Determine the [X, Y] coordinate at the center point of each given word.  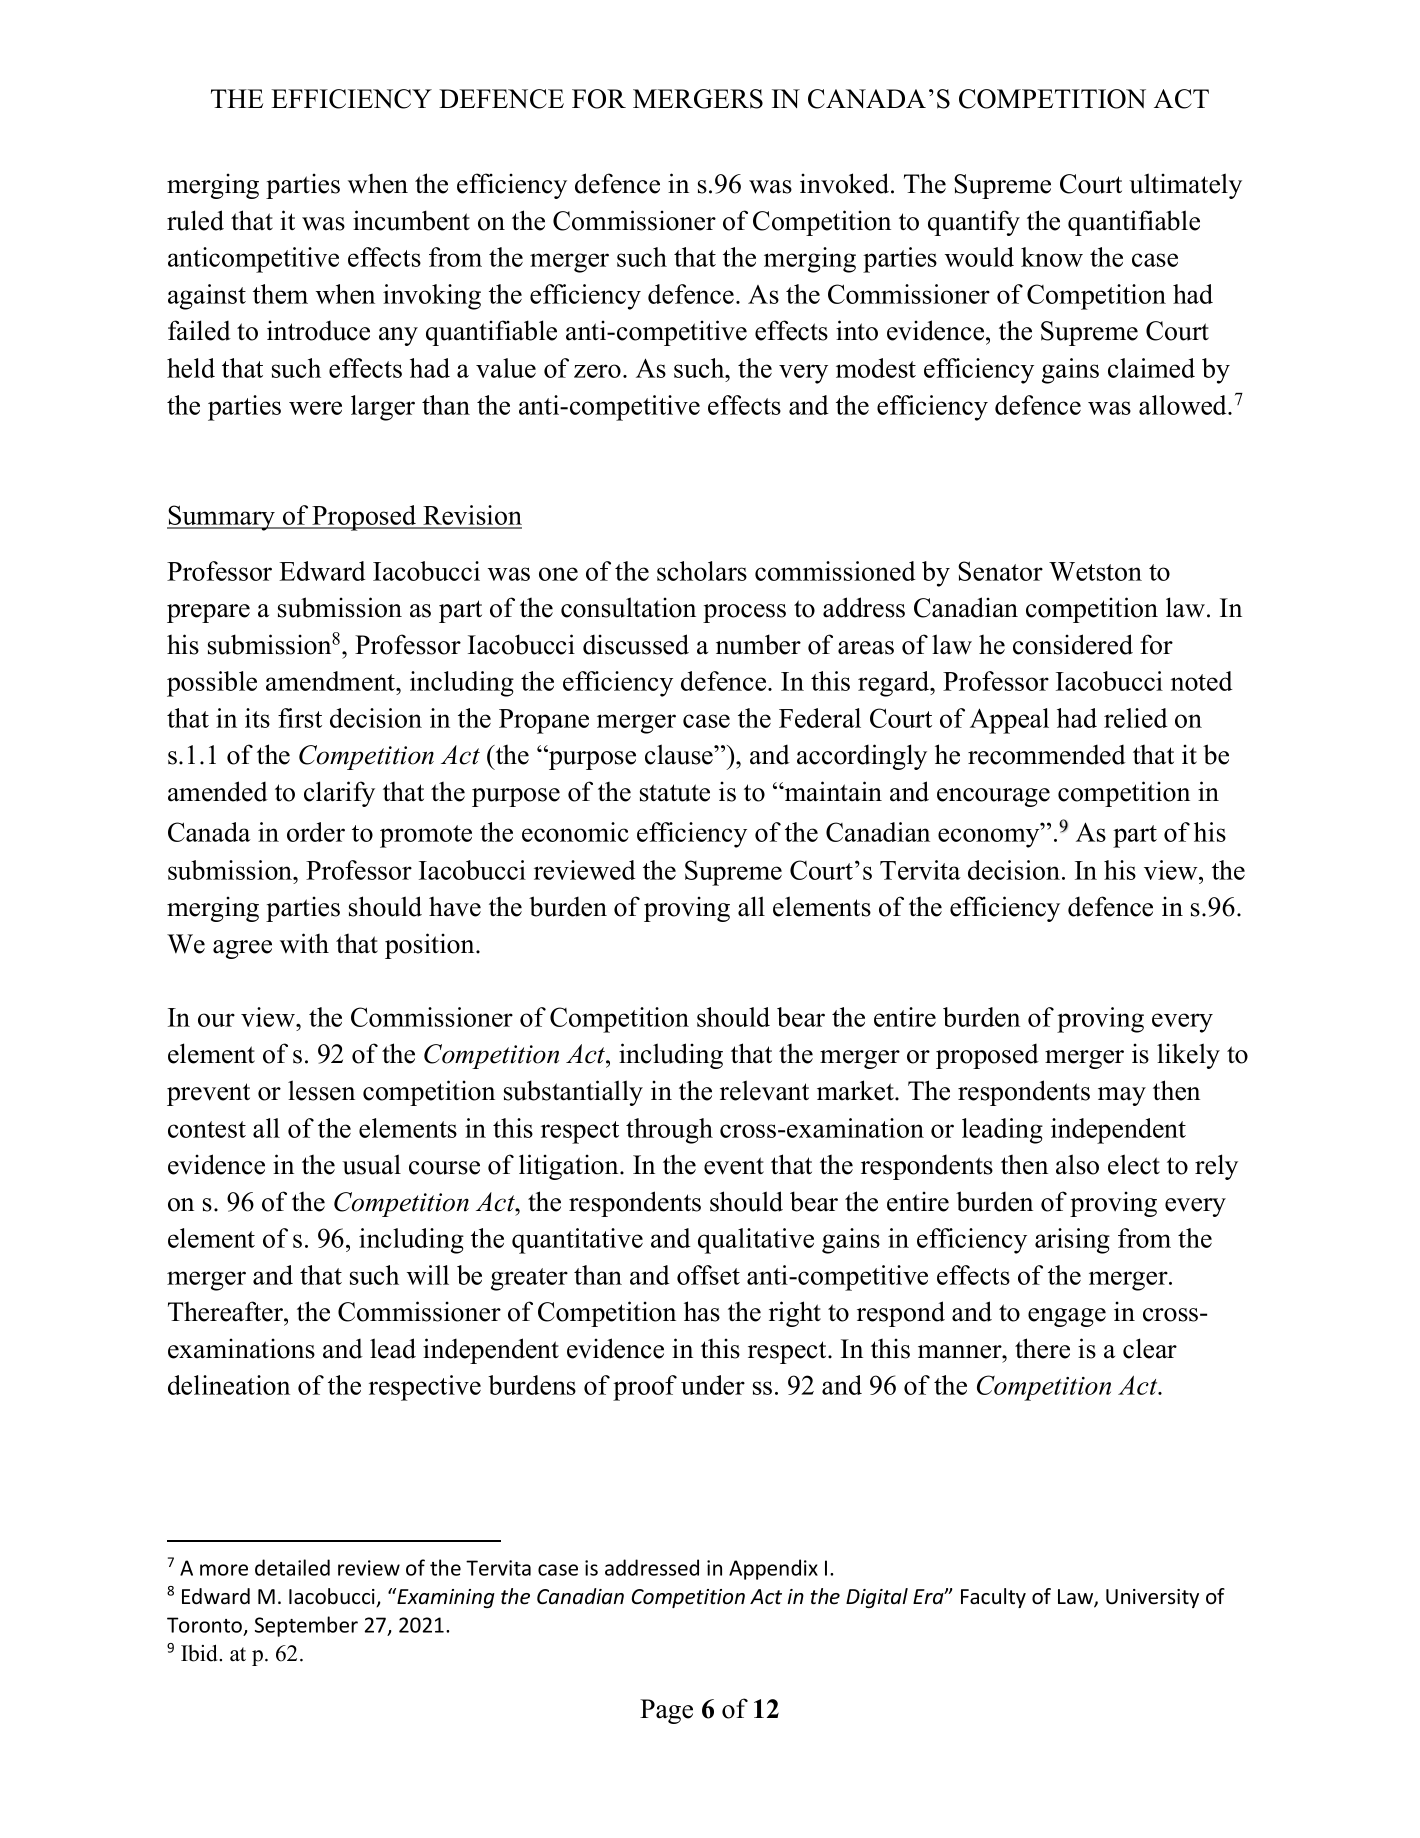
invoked [846, 183]
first [300, 718]
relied [1136, 718]
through [669, 1131]
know [1052, 257]
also [1077, 1164]
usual [371, 1164]
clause [680, 754]
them [280, 294]
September [306, 1626]
